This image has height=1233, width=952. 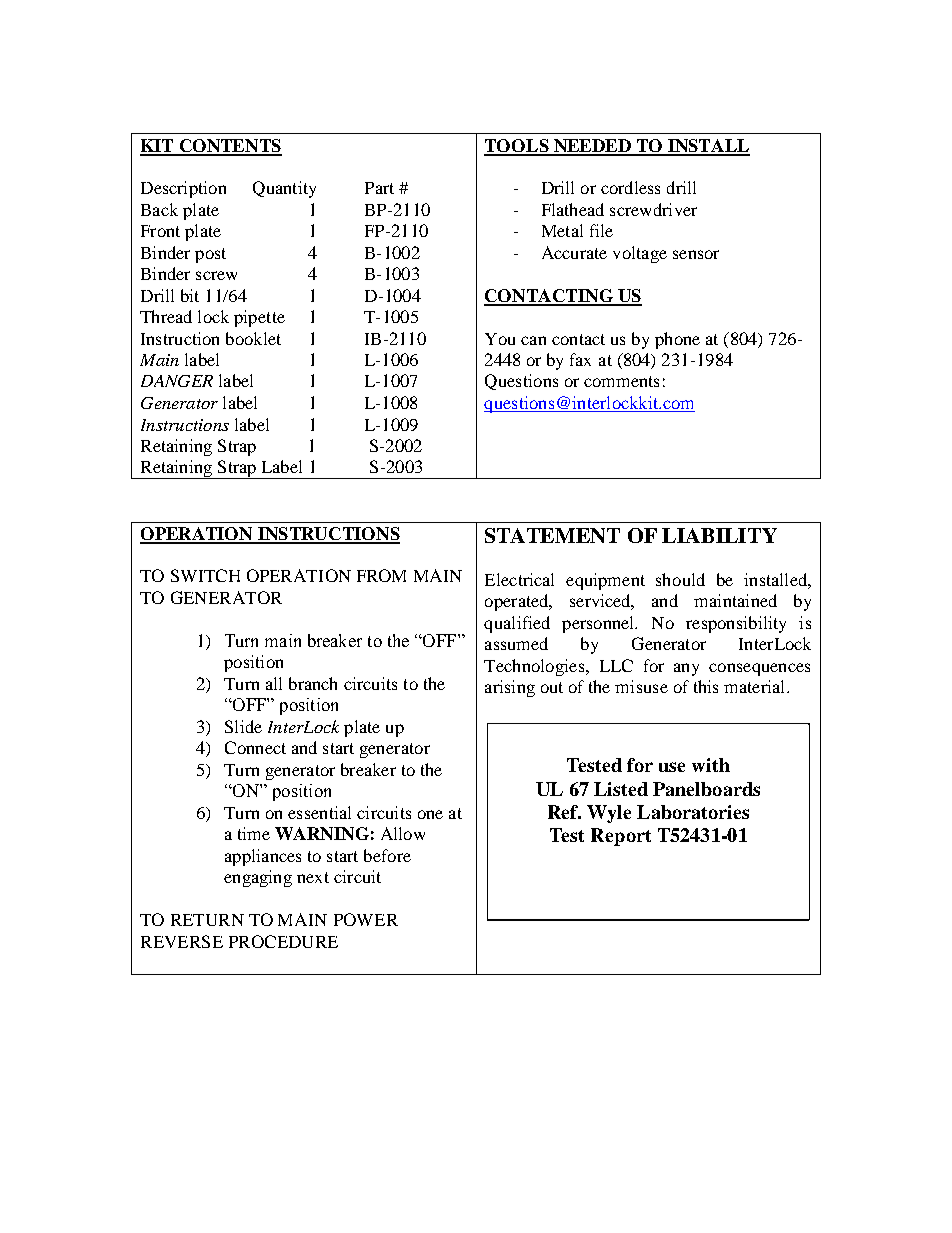 What do you see at coordinates (182, 941) in the image?
I see `REVERSE` at bounding box center [182, 941].
